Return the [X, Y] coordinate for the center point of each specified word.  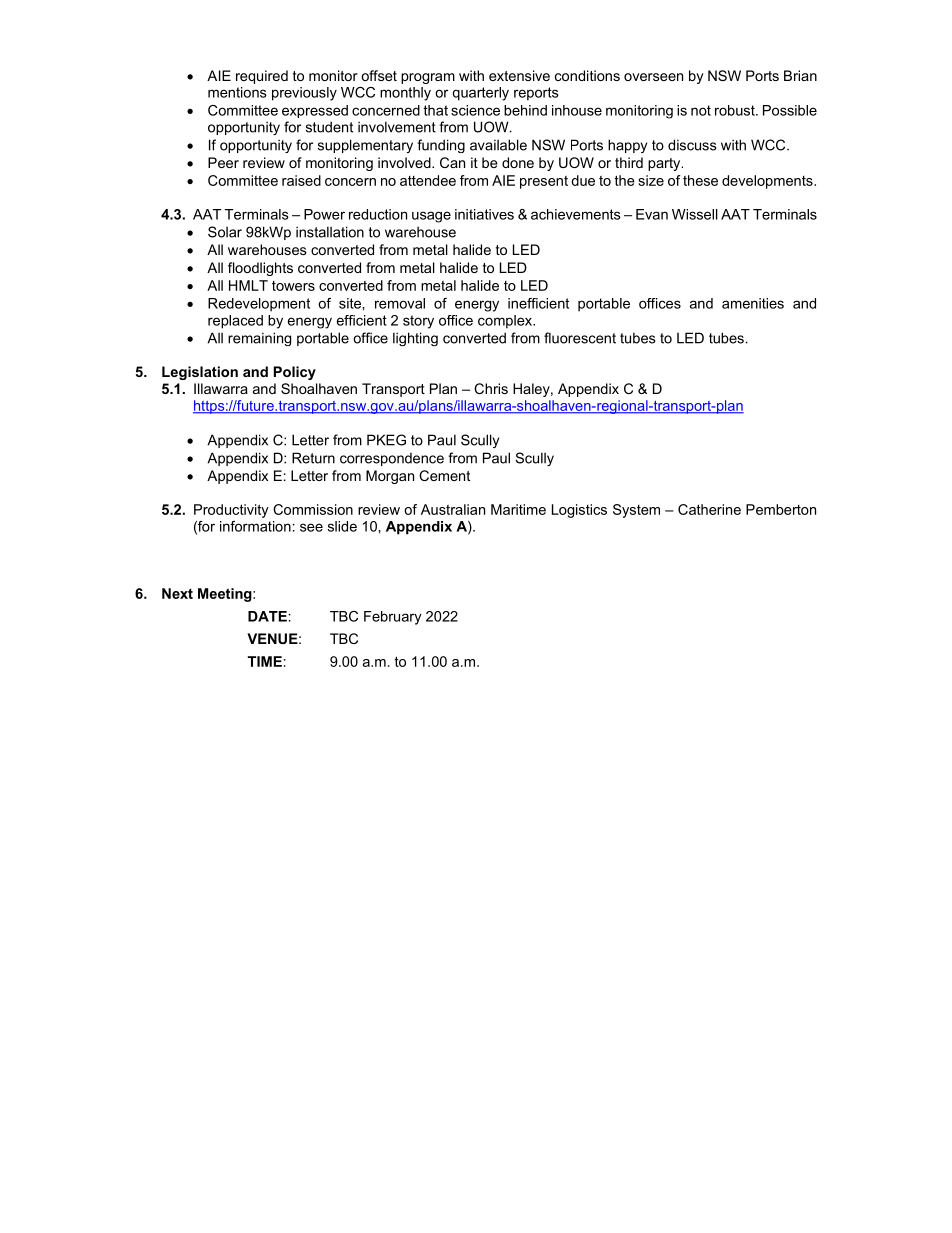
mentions [237, 92]
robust [736, 110]
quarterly [480, 94]
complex [506, 322]
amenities [753, 303]
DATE [267, 616]
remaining [259, 339]
